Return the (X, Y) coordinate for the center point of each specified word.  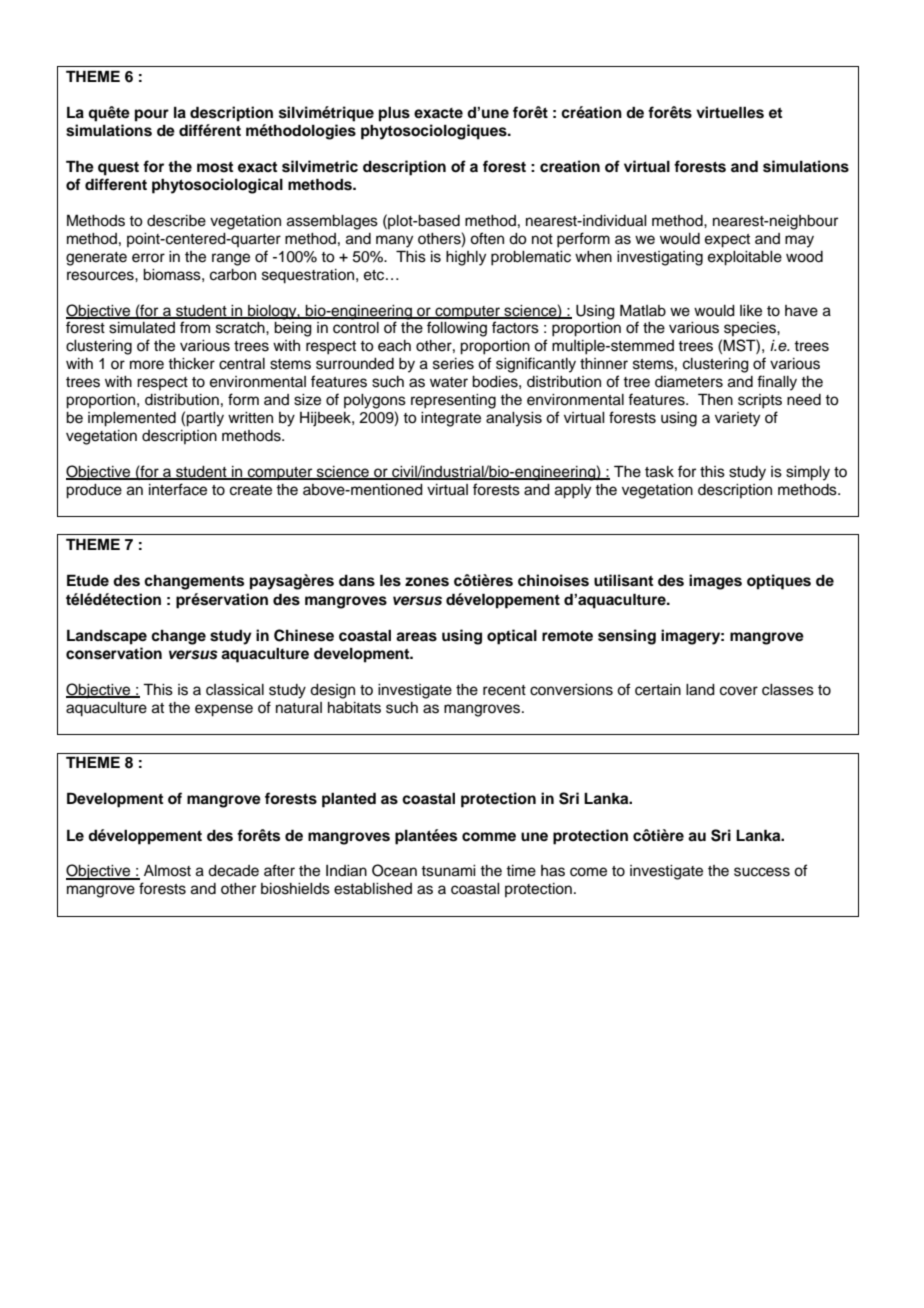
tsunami (448, 871)
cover (739, 691)
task (659, 472)
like (751, 311)
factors (515, 327)
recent (504, 690)
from (195, 327)
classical (235, 690)
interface (178, 489)
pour (152, 115)
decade (233, 871)
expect (727, 241)
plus (394, 114)
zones (427, 582)
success (762, 872)
